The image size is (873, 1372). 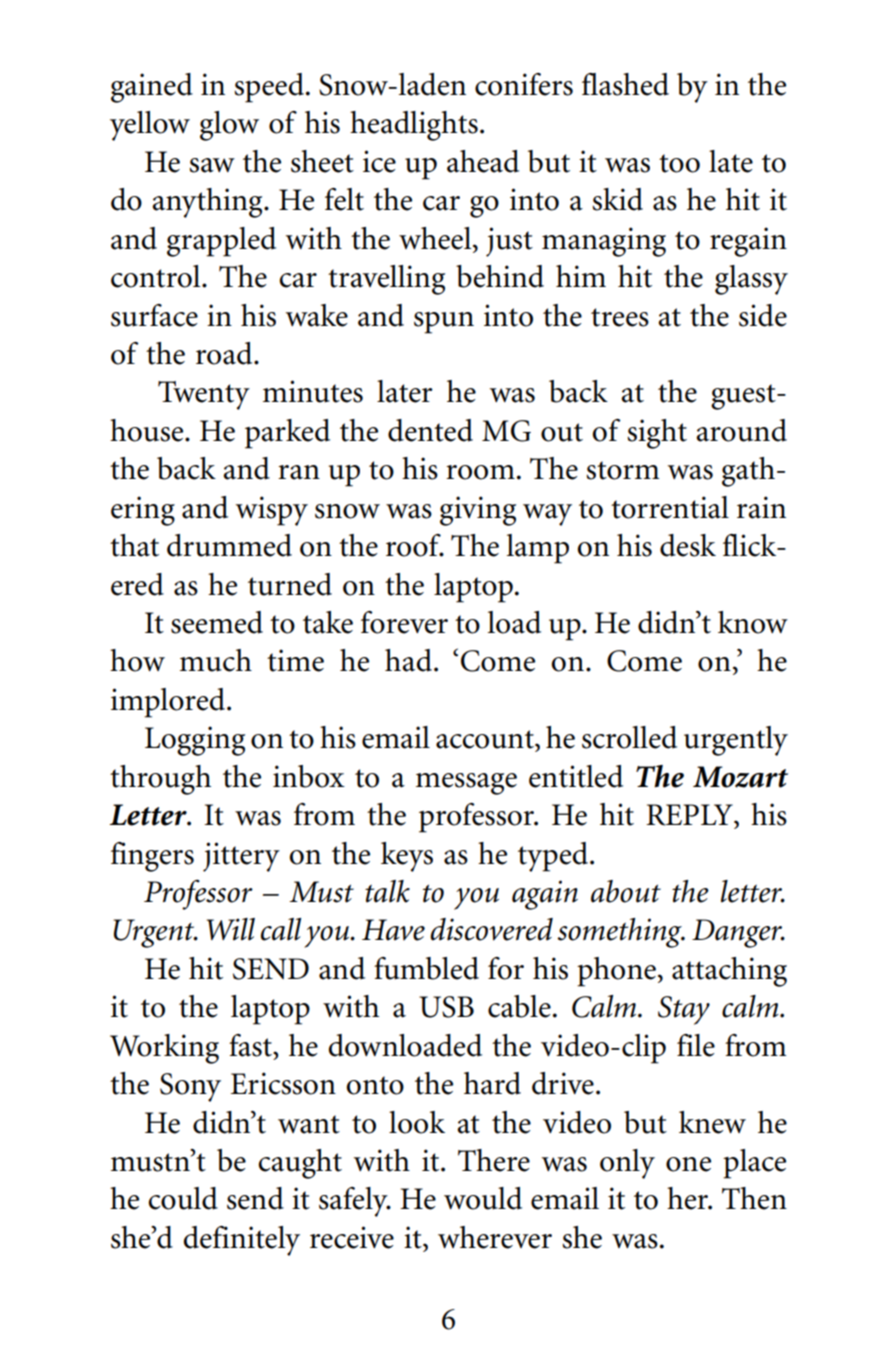 I want to click on know, so click(x=753, y=622).
